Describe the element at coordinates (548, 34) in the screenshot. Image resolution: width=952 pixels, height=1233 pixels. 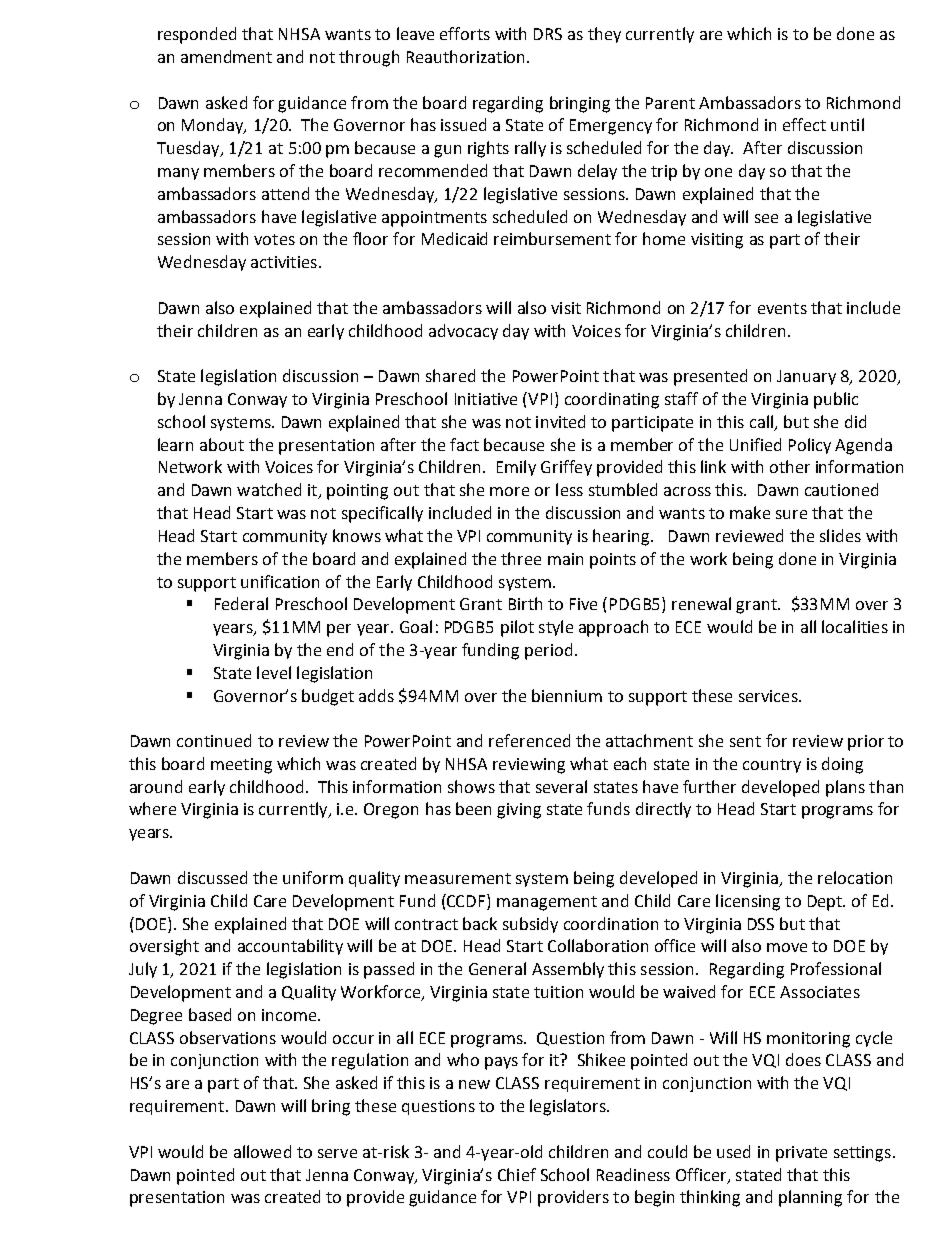
I see `DRS` at that location.
